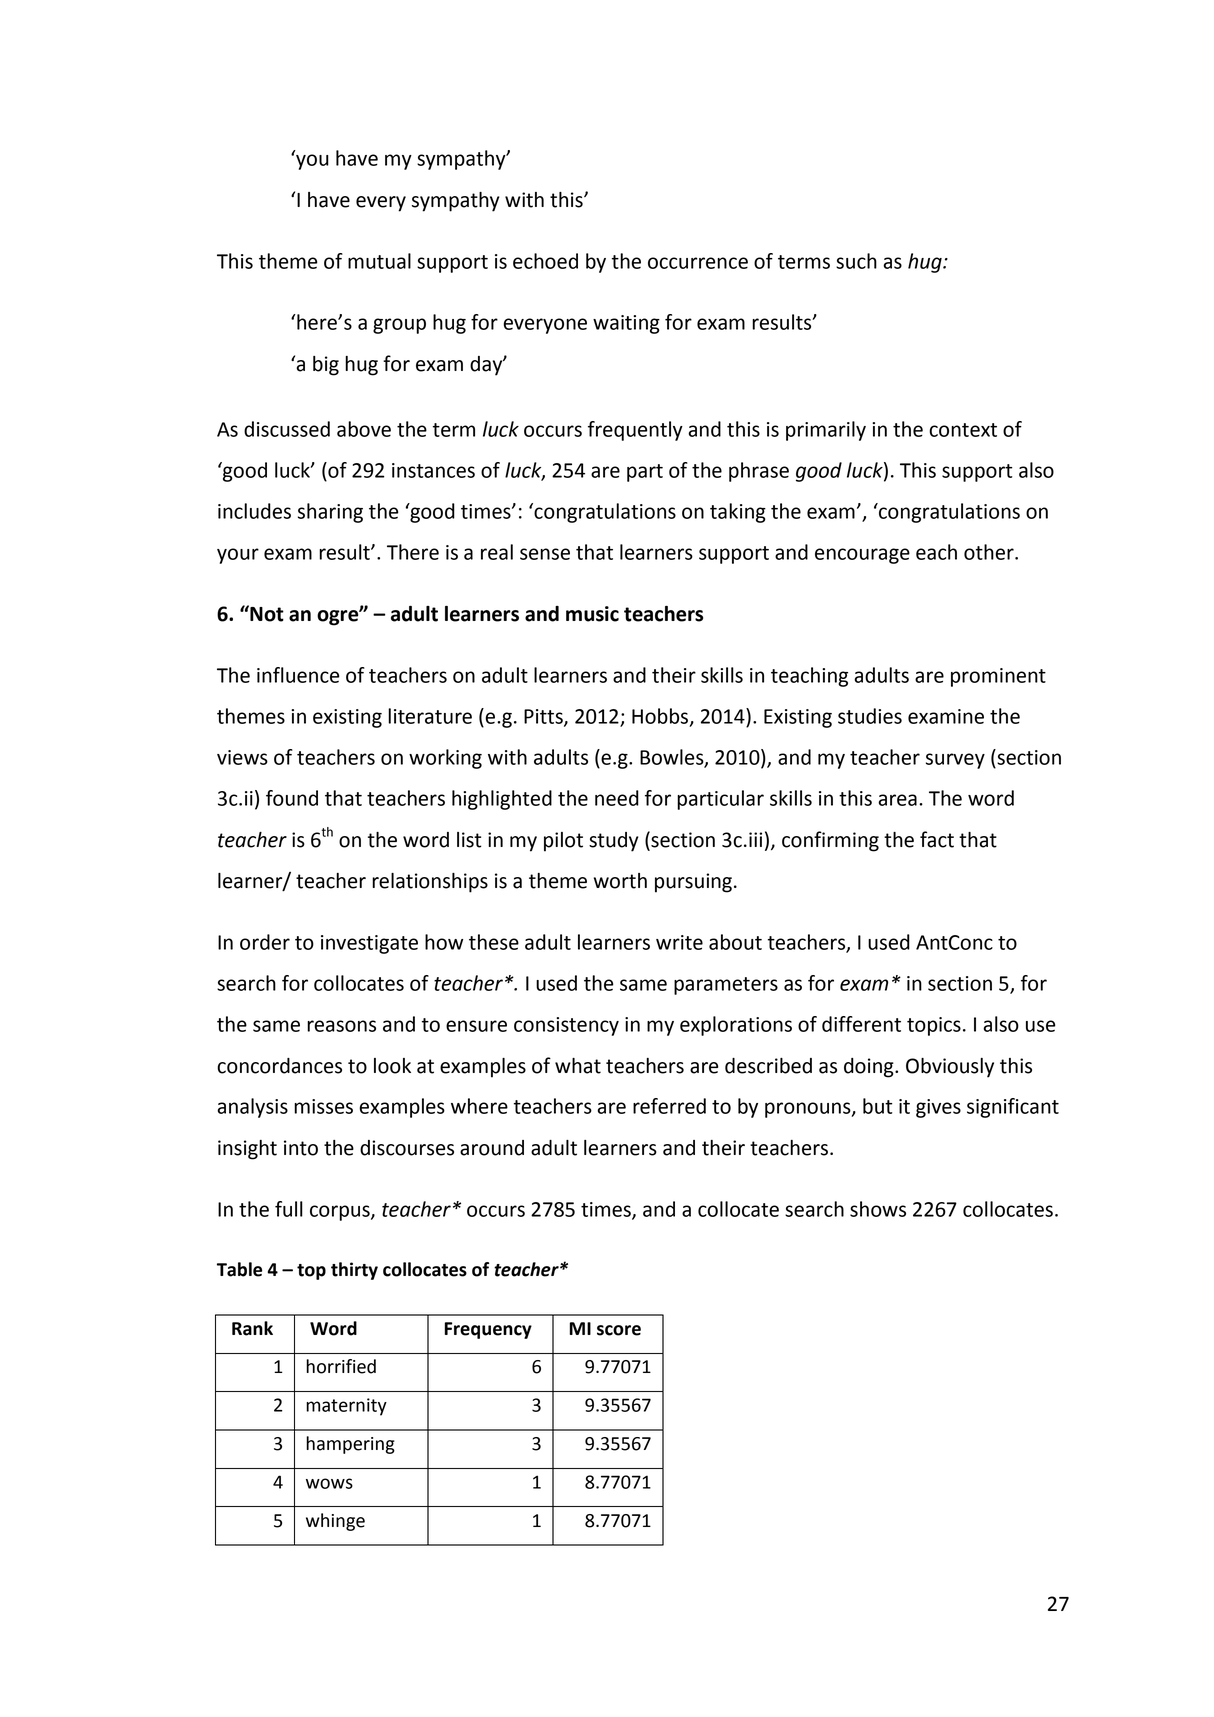 The width and height of the screenshot is (1214, 1717). I want to click on waiting, so click(626, 324).
